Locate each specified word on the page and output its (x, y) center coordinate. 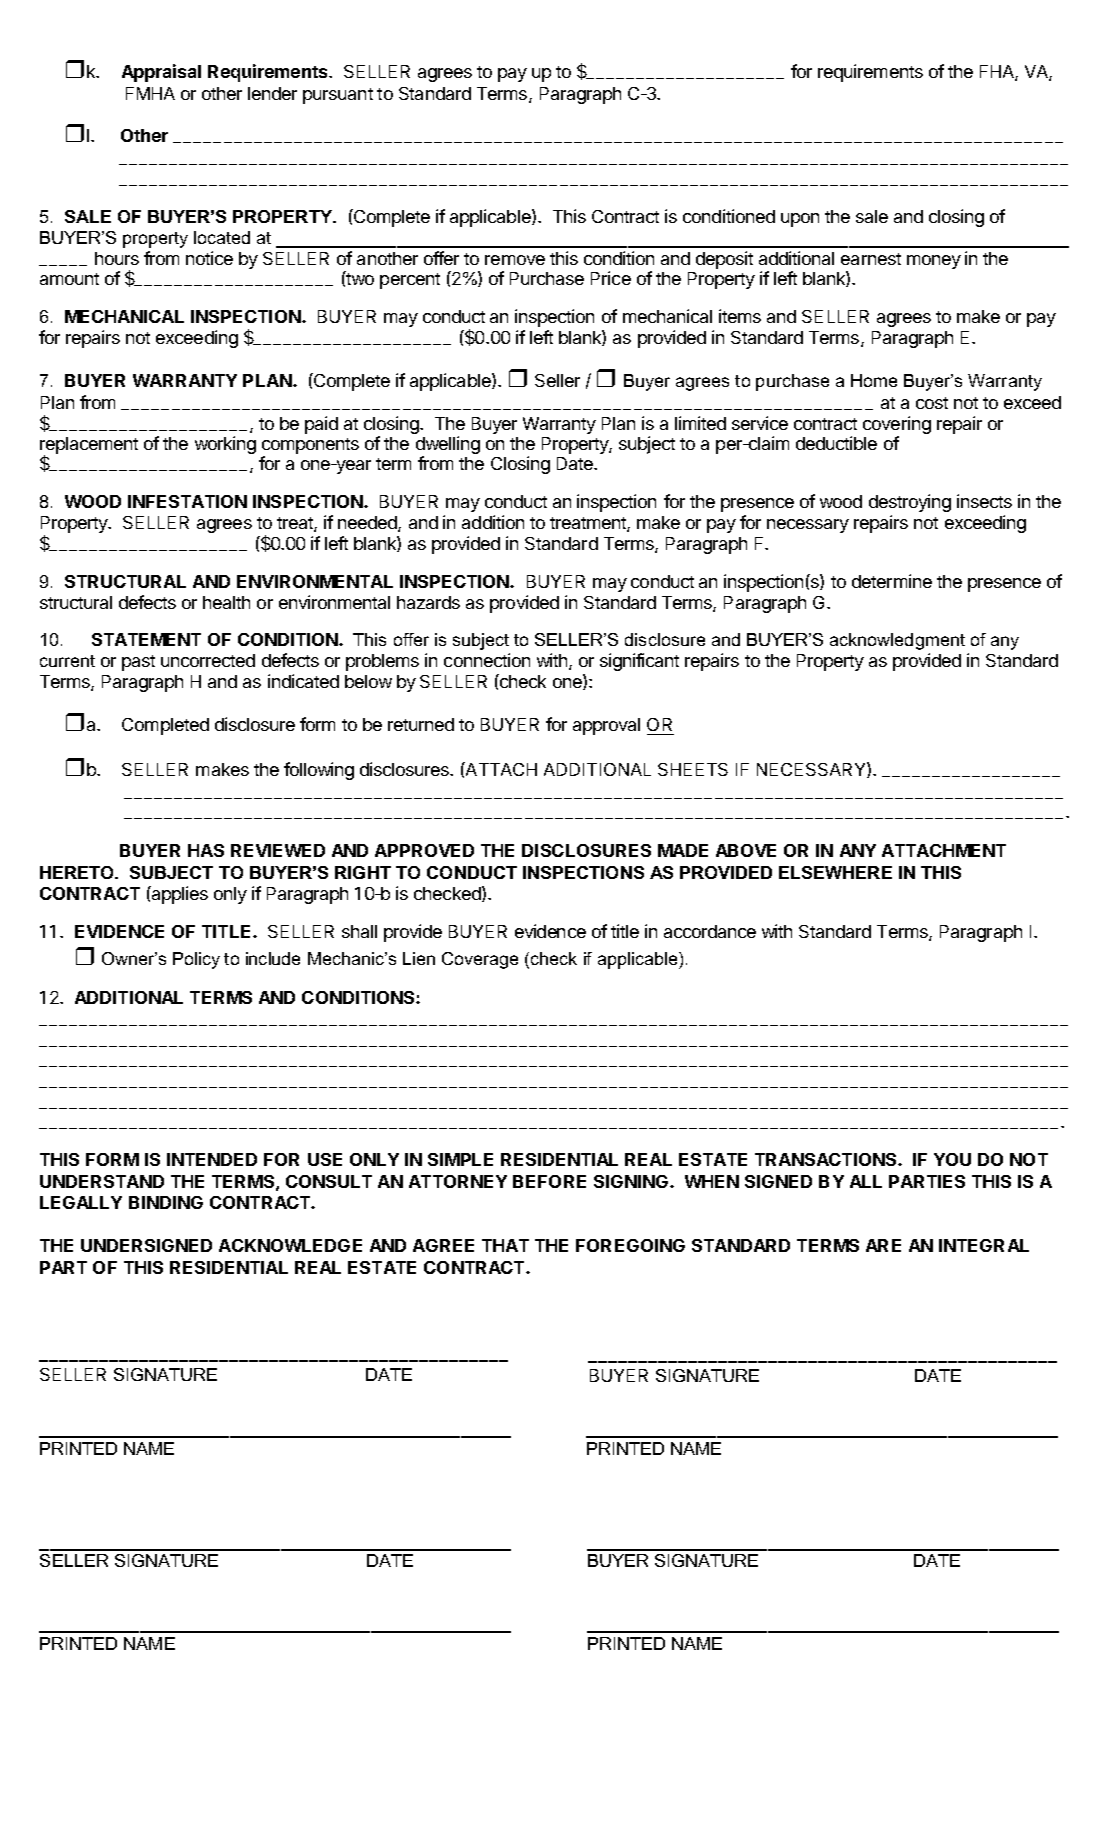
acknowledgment (897, 641)
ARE (883, 1245)
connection (487, 660)
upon (800, 220)
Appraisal (161, 73)
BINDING (166, 1202)
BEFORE (549, 1181)
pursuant (338, 96)
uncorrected (208, 660)
